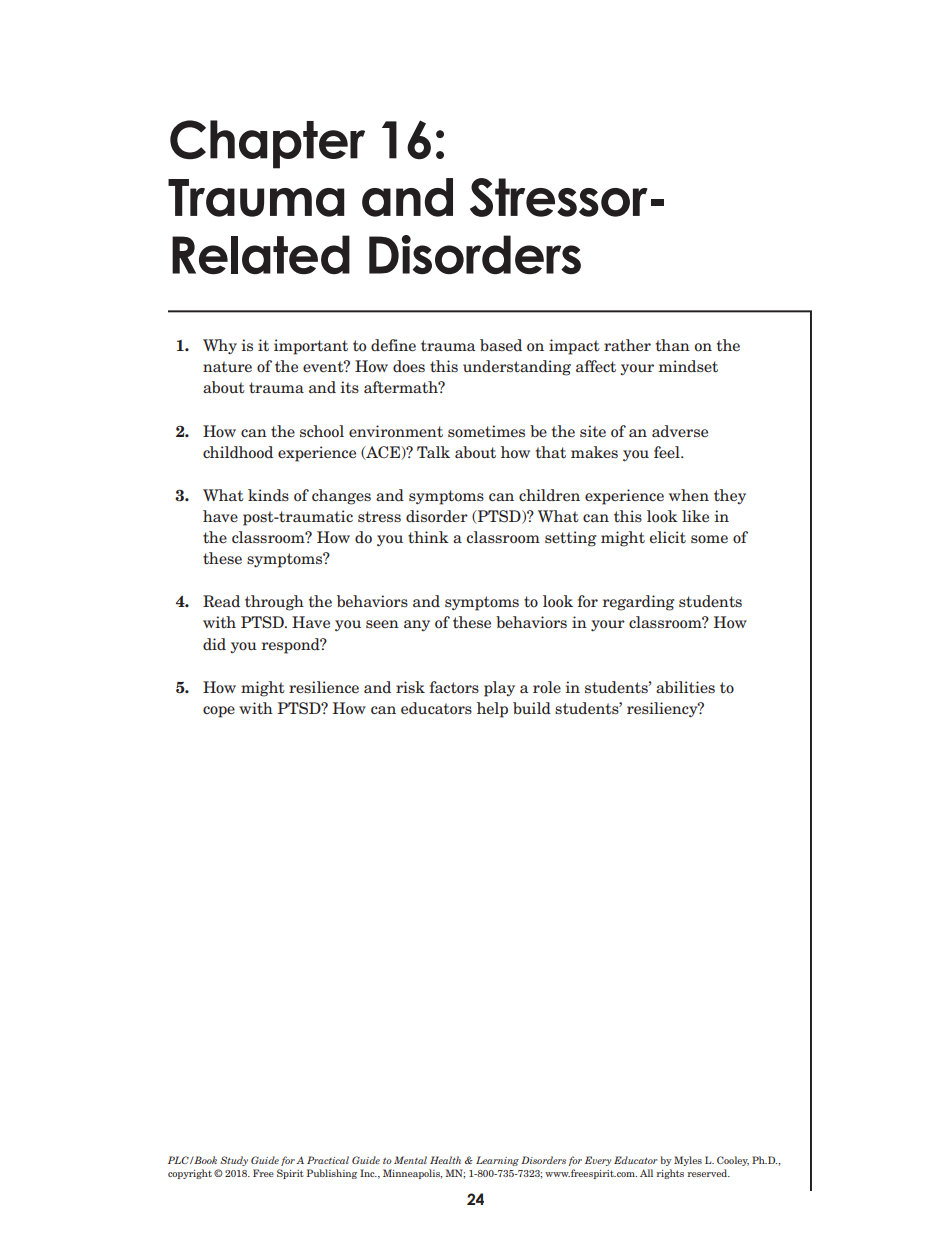 The image size is (952, 1233). What do you see at coordinates (234, 1161) in the image?
I see `Study` at bounding box center [234, 1161].
